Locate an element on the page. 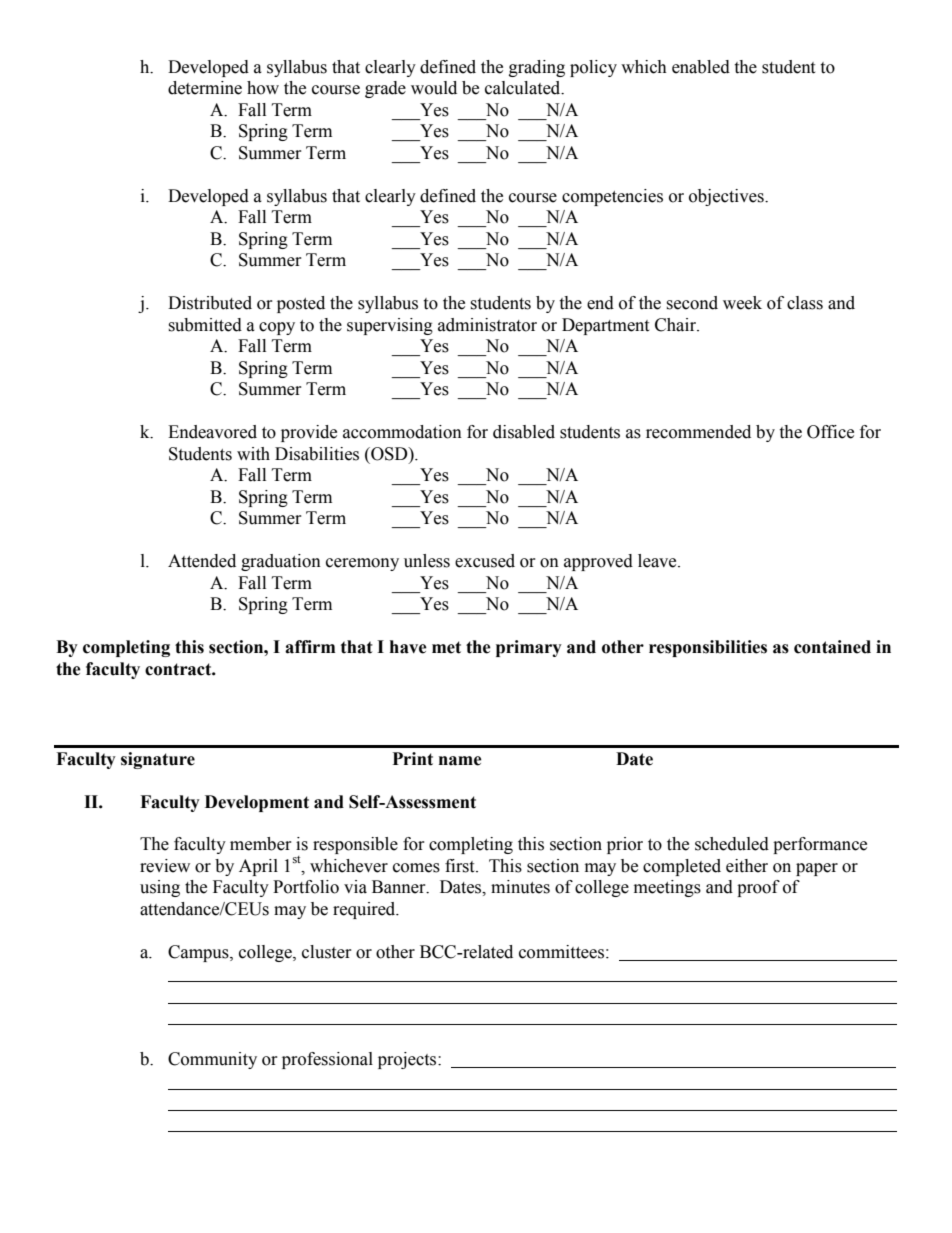 This page has height=1233, width=952. Community is located at coordinates (212, 1060).
